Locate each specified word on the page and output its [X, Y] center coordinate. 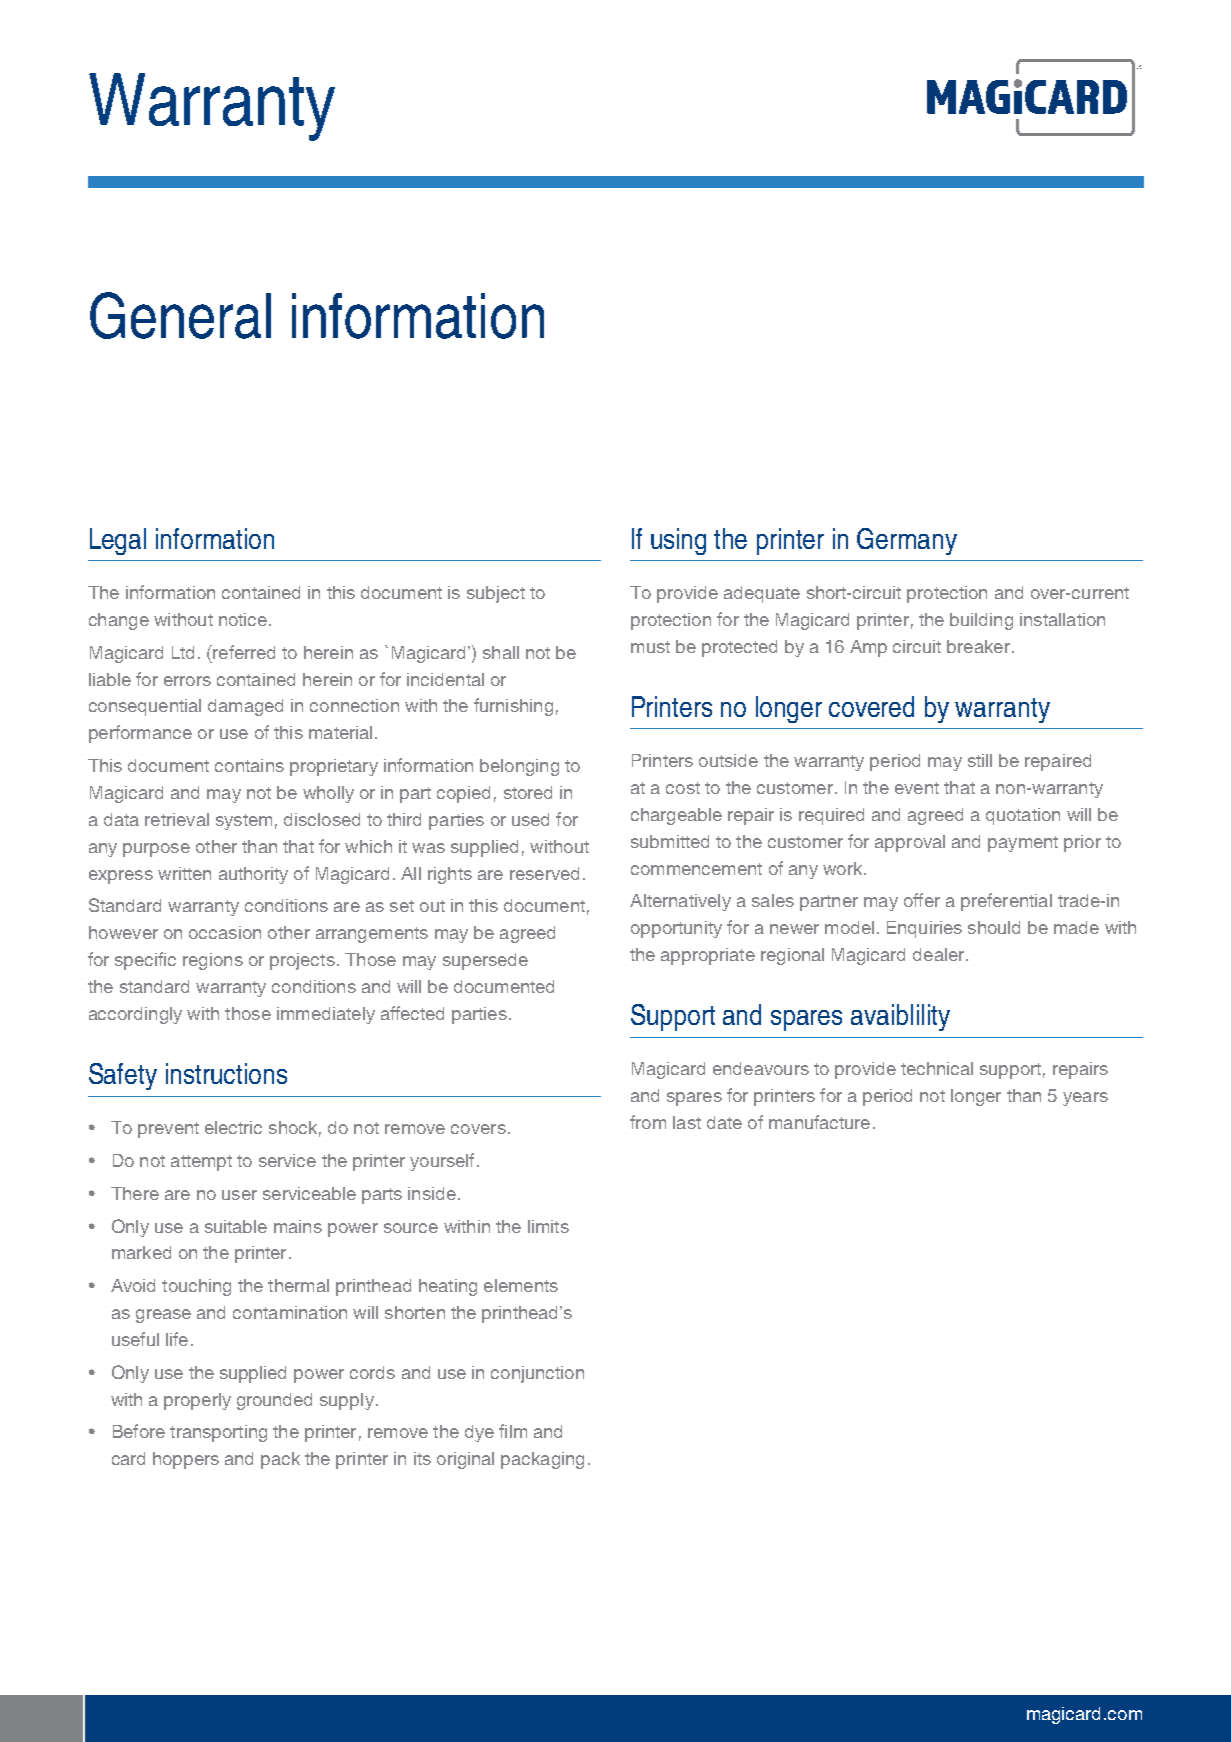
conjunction [537, 1374]
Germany [907, 541]
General [180, 315]
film [513, 1431]
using [678, 541]
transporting [218, 1433]
